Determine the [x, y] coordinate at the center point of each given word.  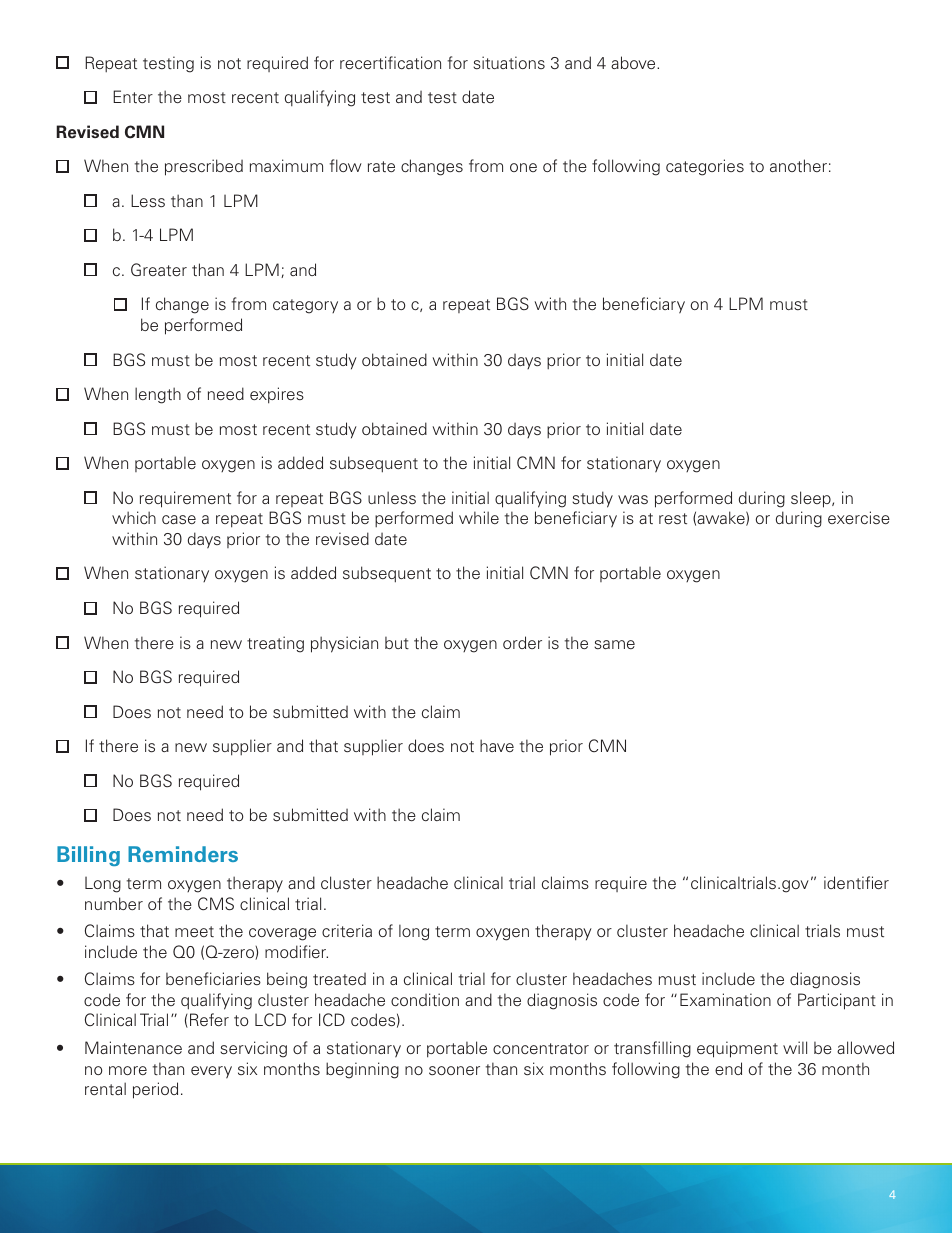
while [479, 517]
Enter [133, 96]
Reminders [183, 854]
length [158, 395]
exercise [859, 517]
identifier [856, 882]
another [798, 165]
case [179, 520]
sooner [454, 1070]
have [497, 745]
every [211, 1072]
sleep [812, 499]
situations [509, 62]
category [305, 306]
